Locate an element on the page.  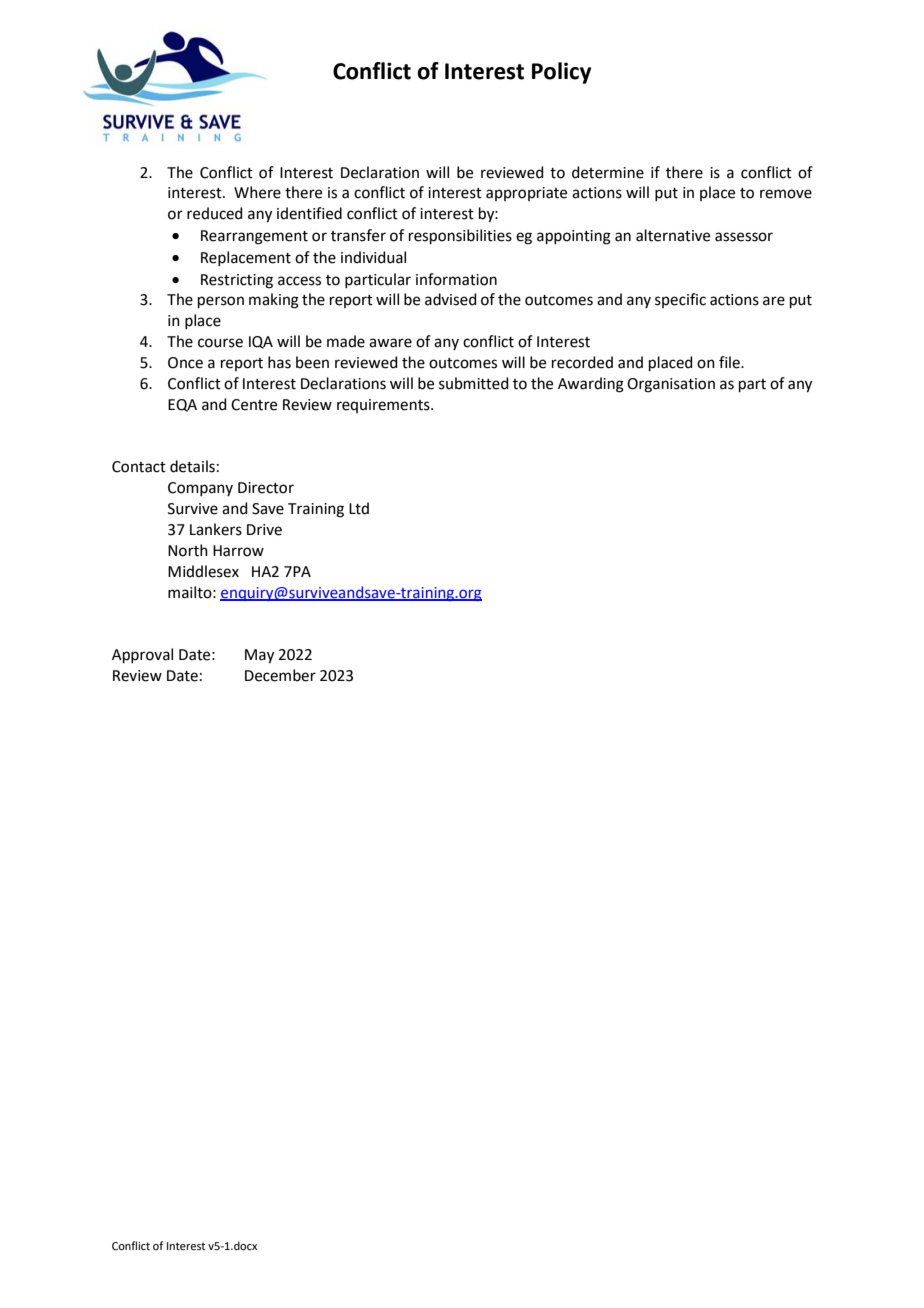
information is located at coordinates (456, 279).
